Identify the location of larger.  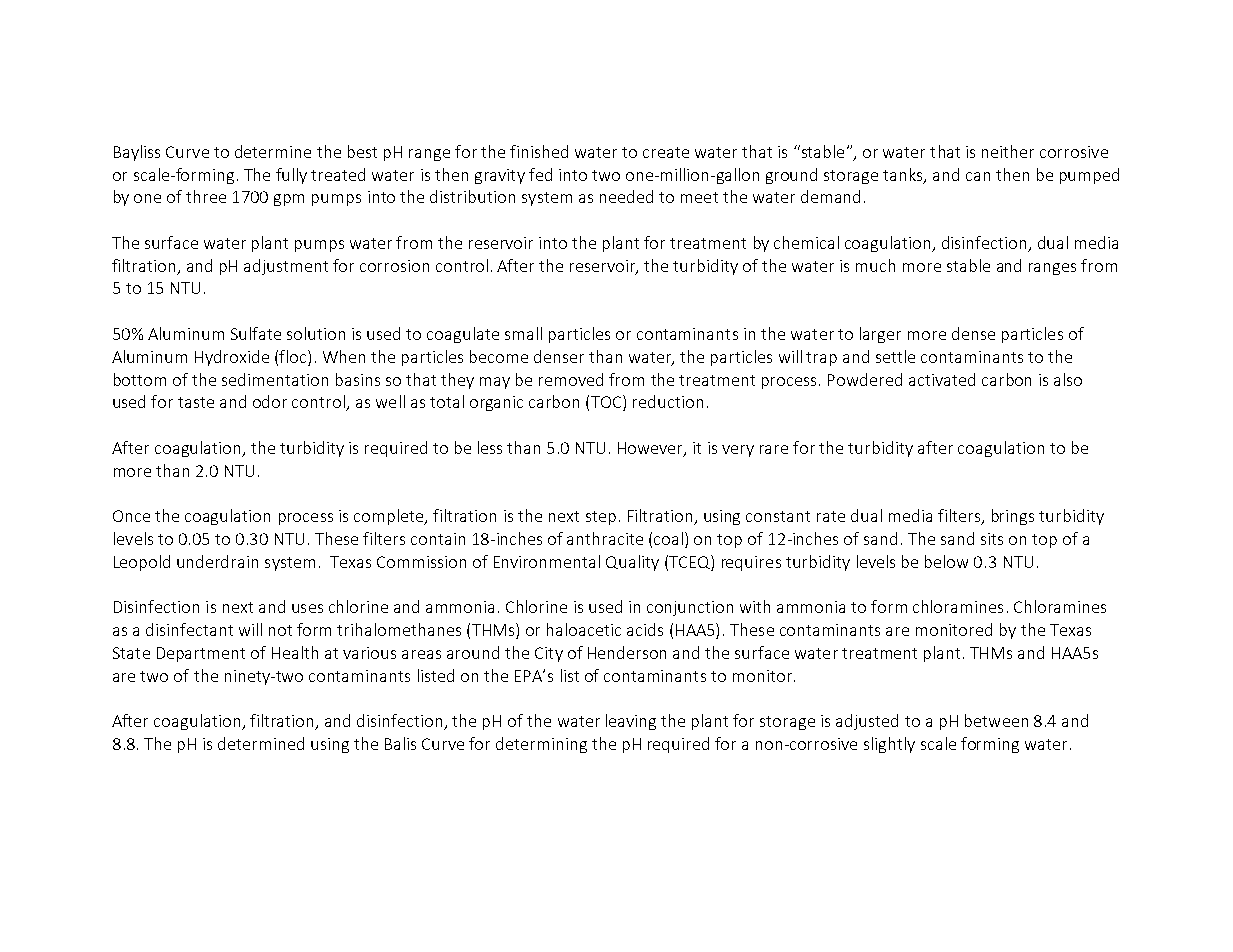
(880, 335).
